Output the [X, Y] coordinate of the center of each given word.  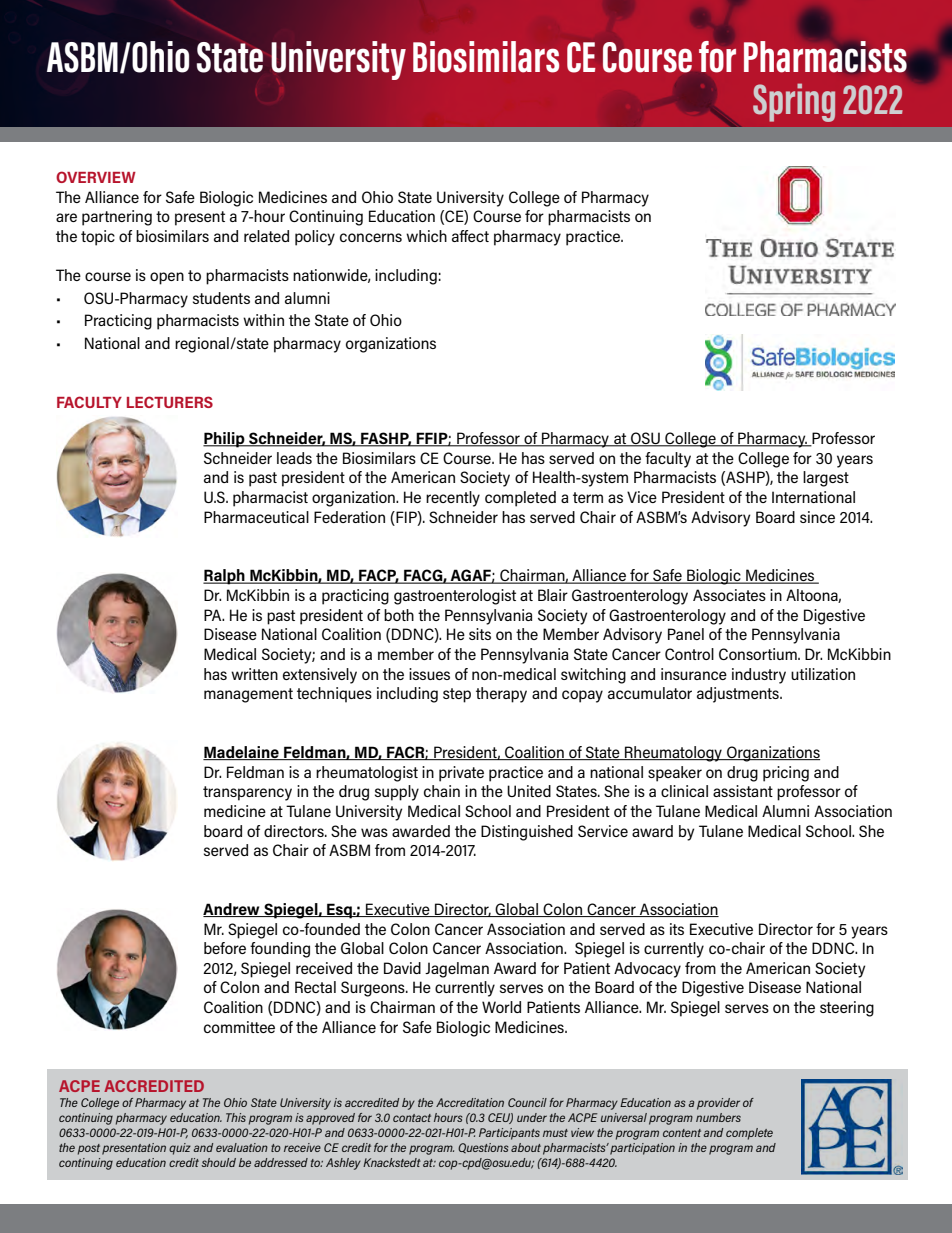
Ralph [225, 577]
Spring [794, 102]
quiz [180, 1149]
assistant [743, 791]
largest [826, 479]
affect [470, 236]
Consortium [759, 654]
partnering [117, 218]
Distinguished [527, 833]
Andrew [232, 910]
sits [480, 634]
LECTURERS [170, 402]
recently [453, 499]
